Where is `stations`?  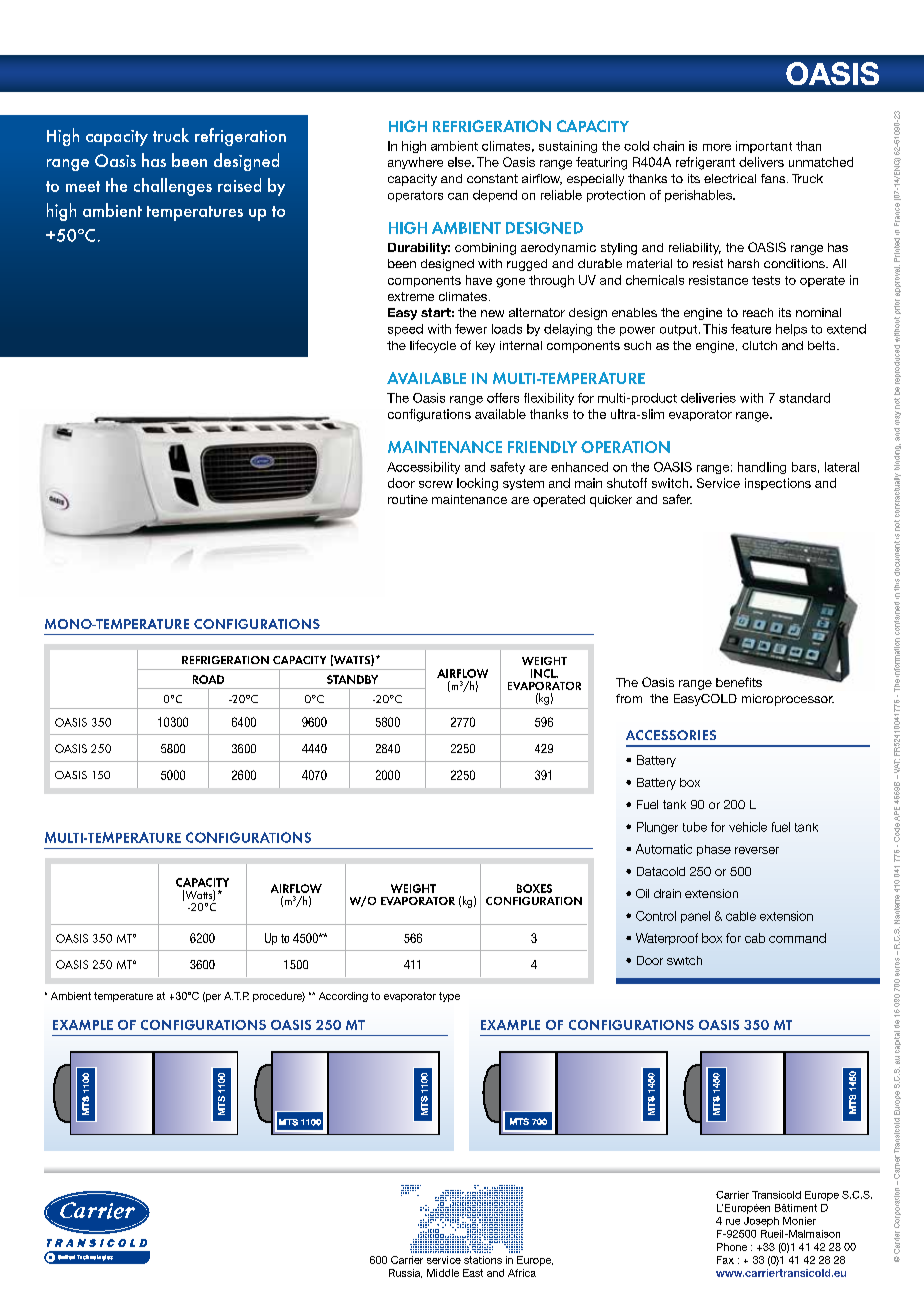 stations is located at coordinates (483, 1260).
